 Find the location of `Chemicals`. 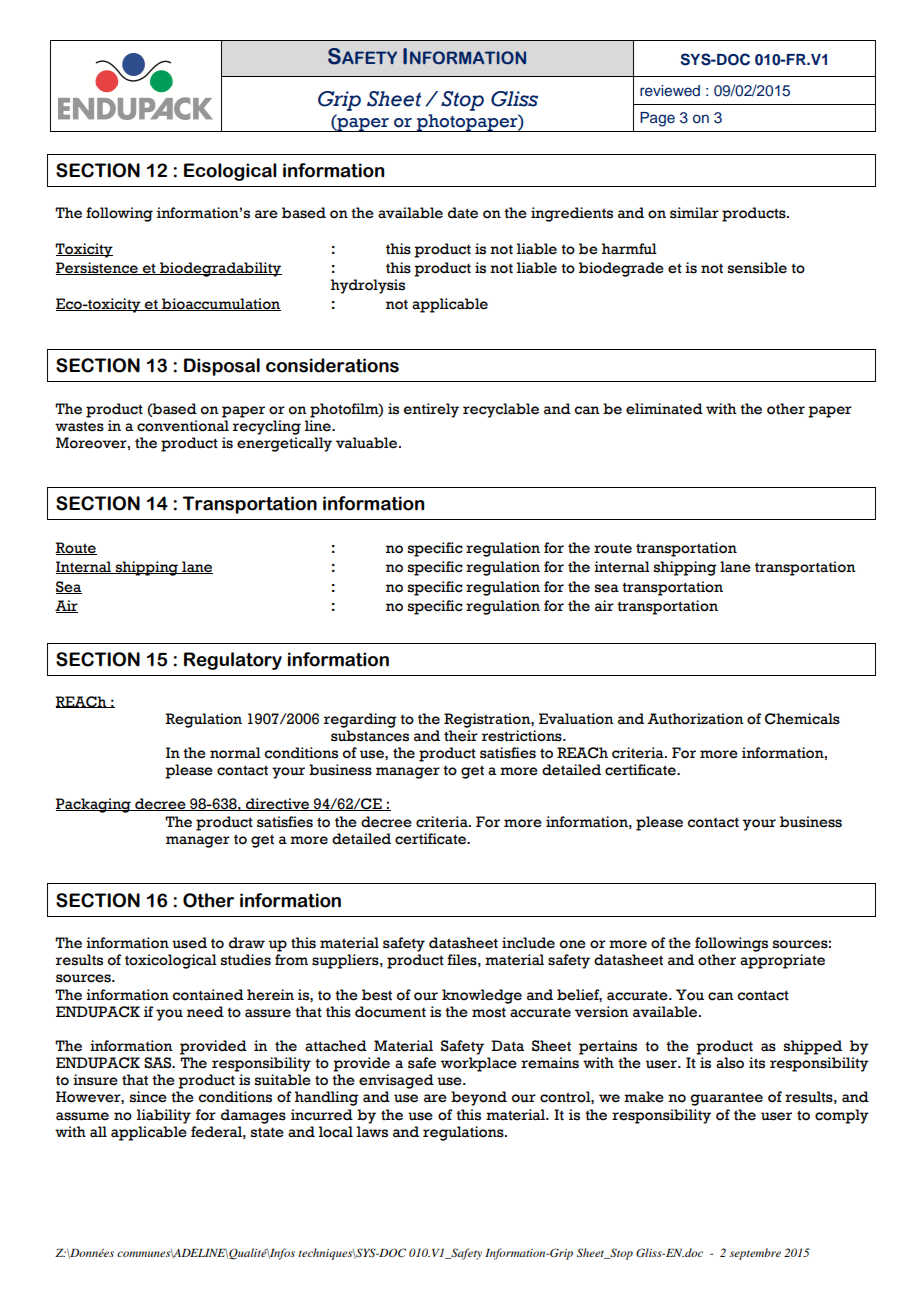

Chemicals is located at coordinates (802, 719).
